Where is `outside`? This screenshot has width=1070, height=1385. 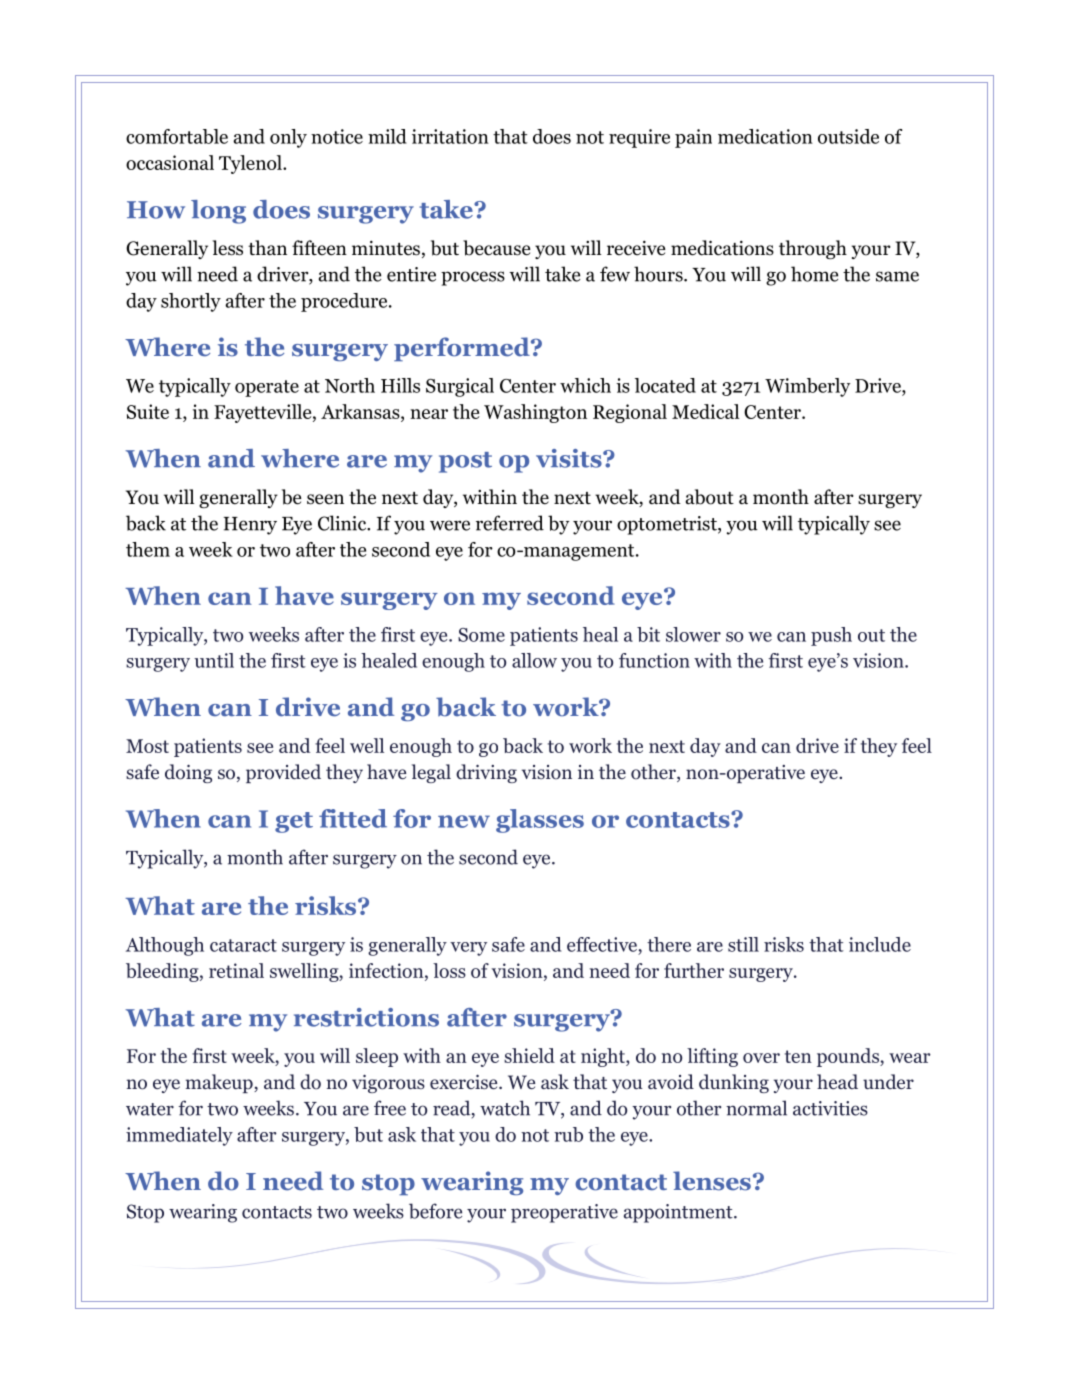
outside is located at coordinates (848, 136).
